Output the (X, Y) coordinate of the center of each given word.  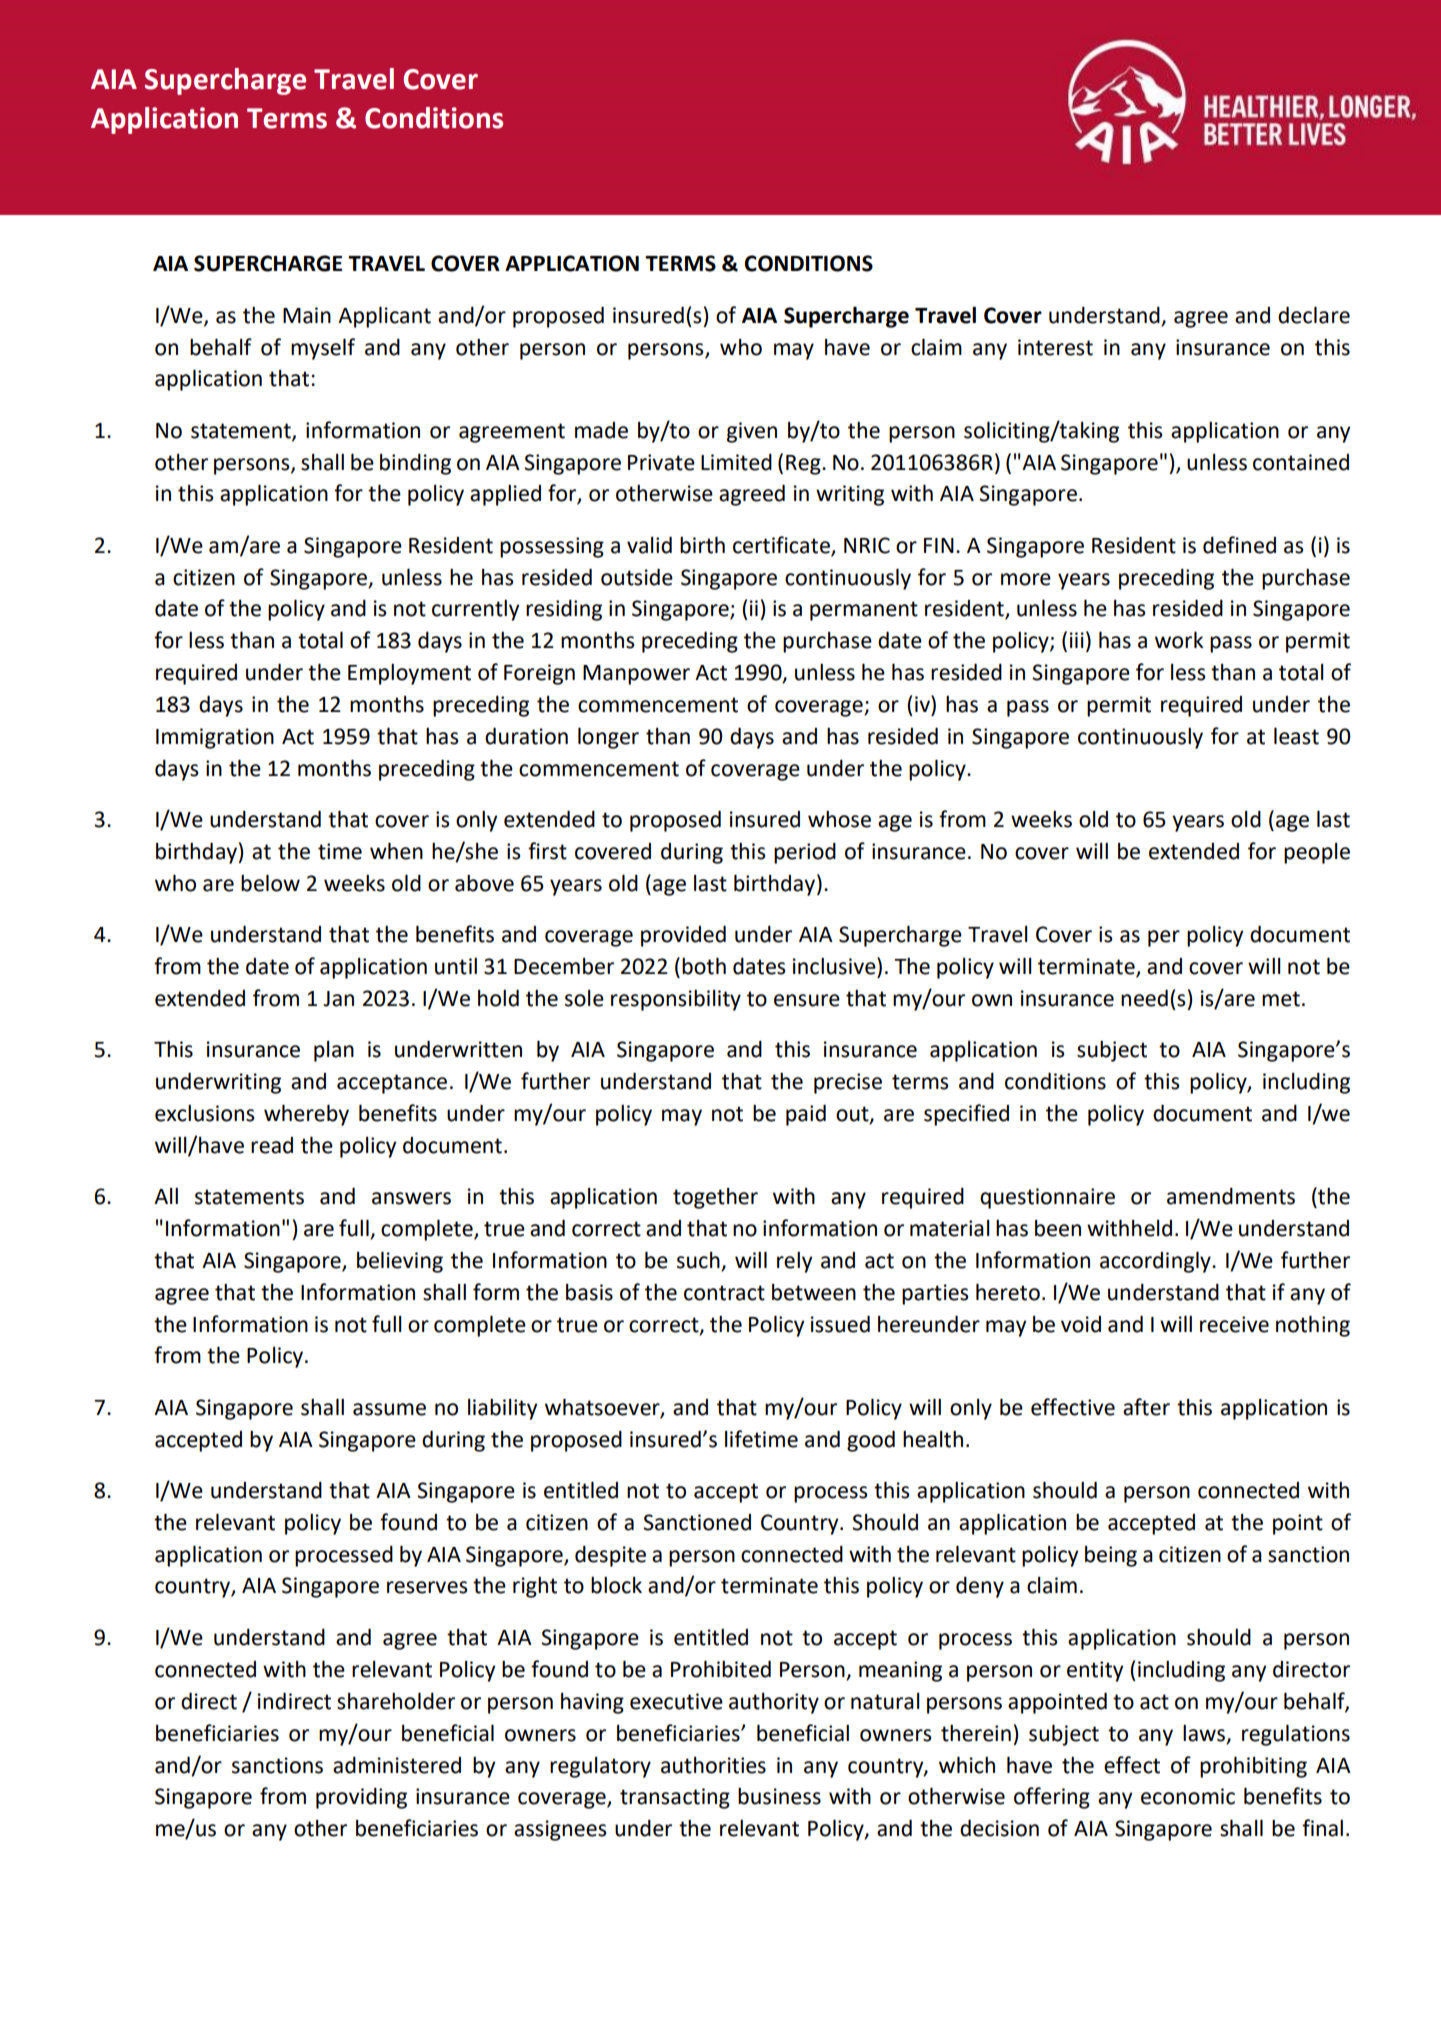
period (805, 853)
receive (1234, 1324)
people (1317, 853)
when (396, 851)
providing (361, 1798)
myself (323, 349)
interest (1055, 347)
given (752, 432)
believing (400, 1262)
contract (724, 1293)
